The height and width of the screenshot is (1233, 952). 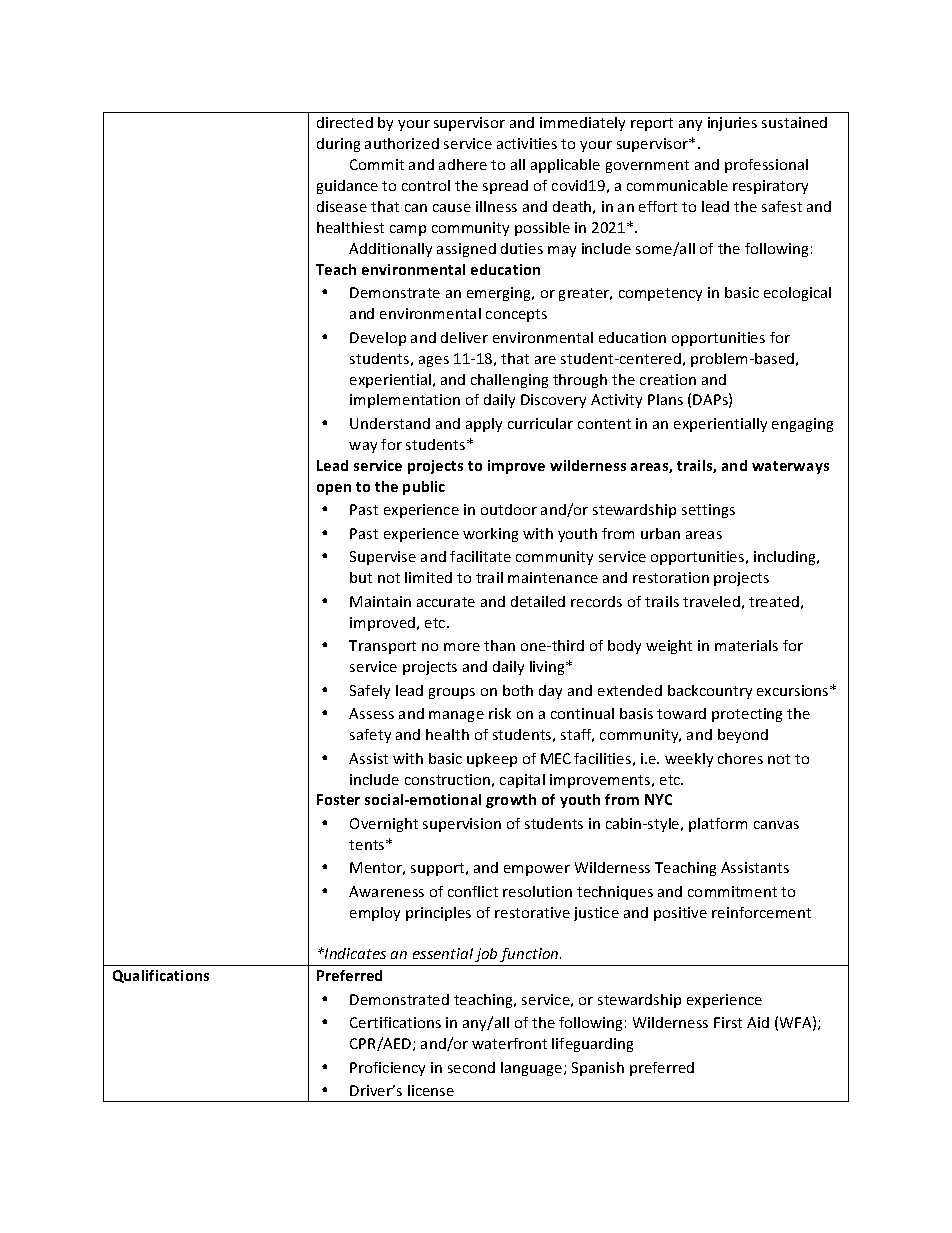 I want to click on Foster, so click(x=338, y=799).
